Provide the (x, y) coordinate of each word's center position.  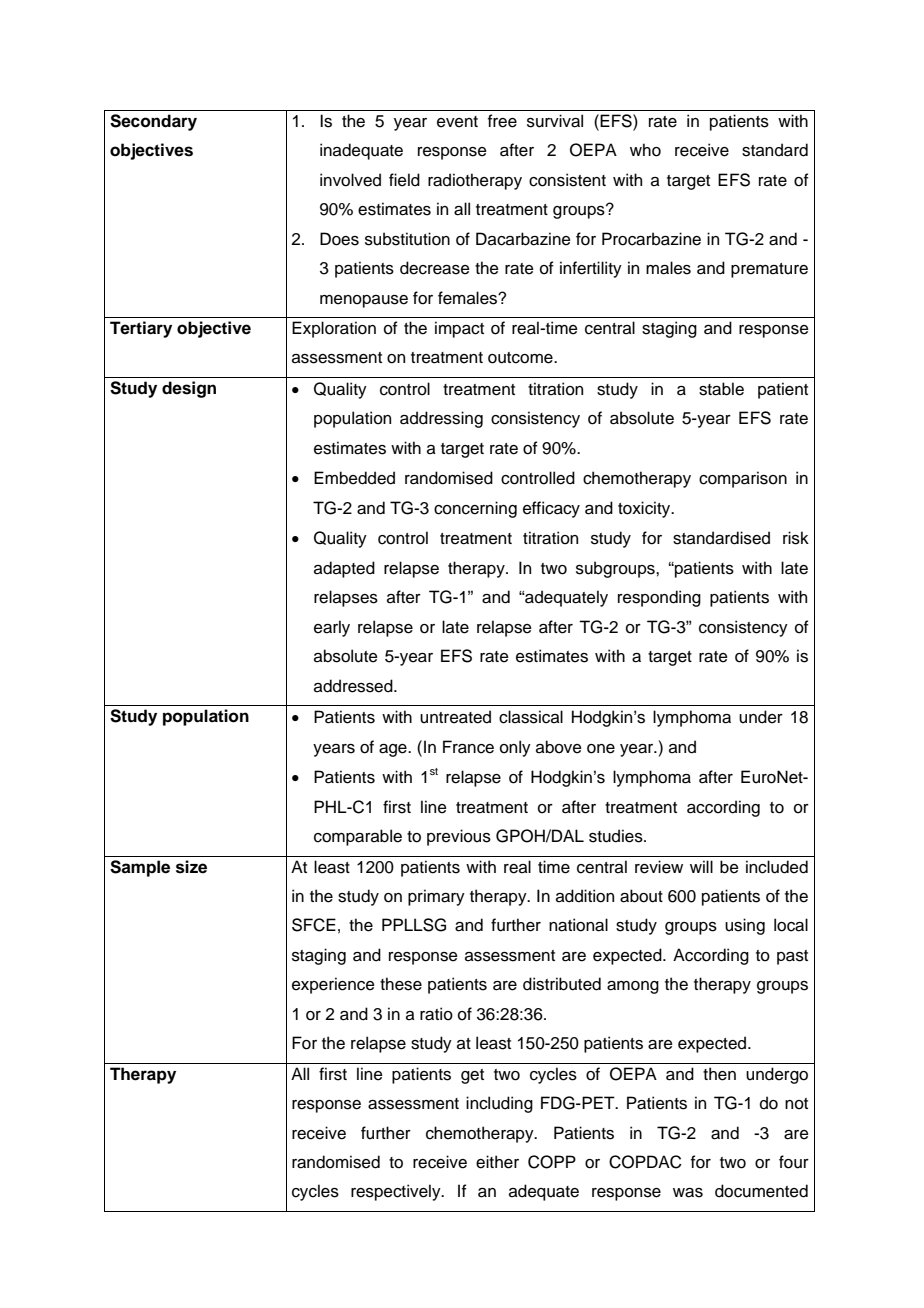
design (189, 389)
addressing (441, 419)
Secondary (153, 122)
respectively (397, 1192)
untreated (455, 717)
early (332, 628)
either (497, 1162)
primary (436, 897)
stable (721, 389)
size (191, 867)
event (457, 122)
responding (659, 598)
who (645, 150)
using (745, 926)
